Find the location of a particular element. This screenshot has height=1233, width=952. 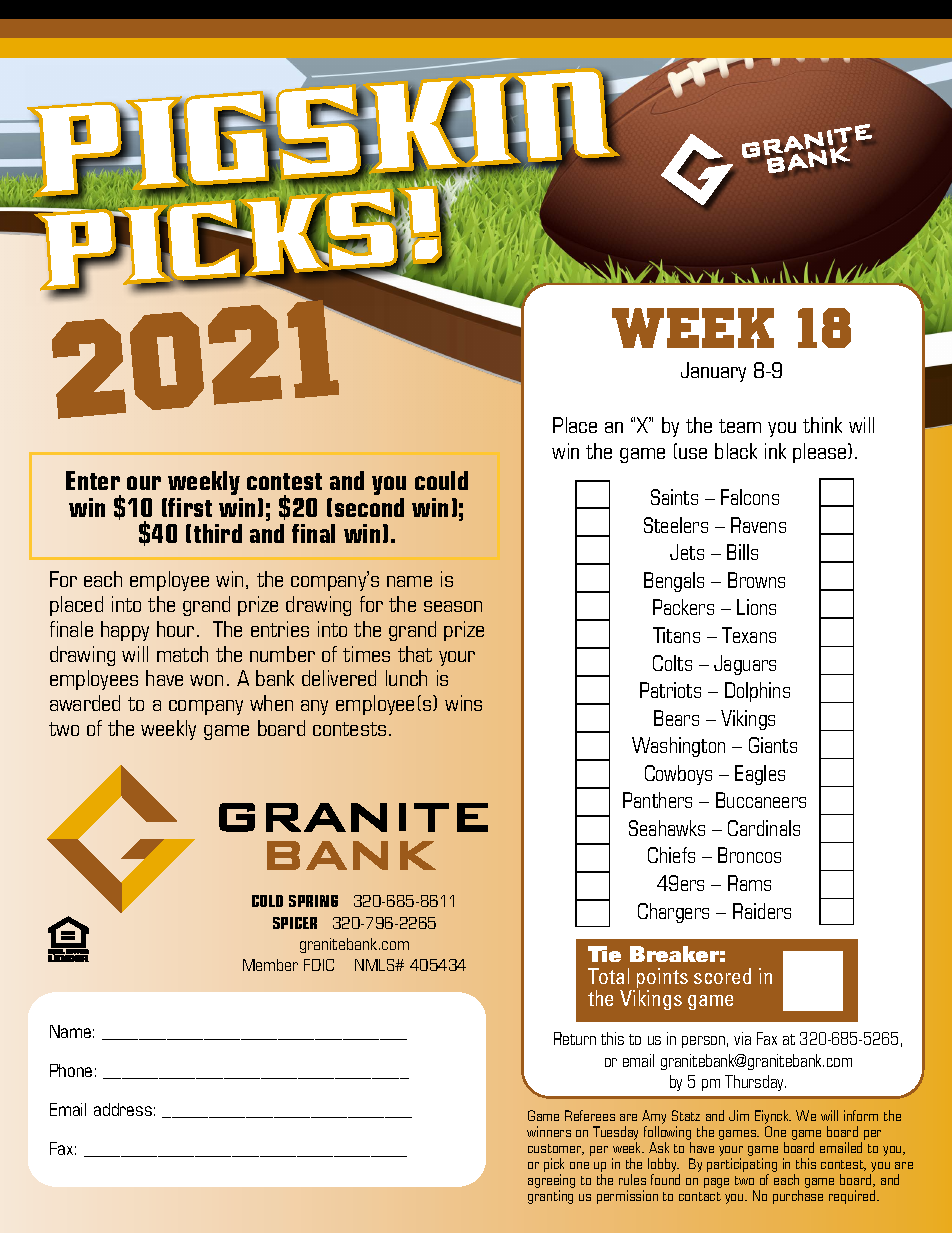

season is located at coordinates (453, 606).
